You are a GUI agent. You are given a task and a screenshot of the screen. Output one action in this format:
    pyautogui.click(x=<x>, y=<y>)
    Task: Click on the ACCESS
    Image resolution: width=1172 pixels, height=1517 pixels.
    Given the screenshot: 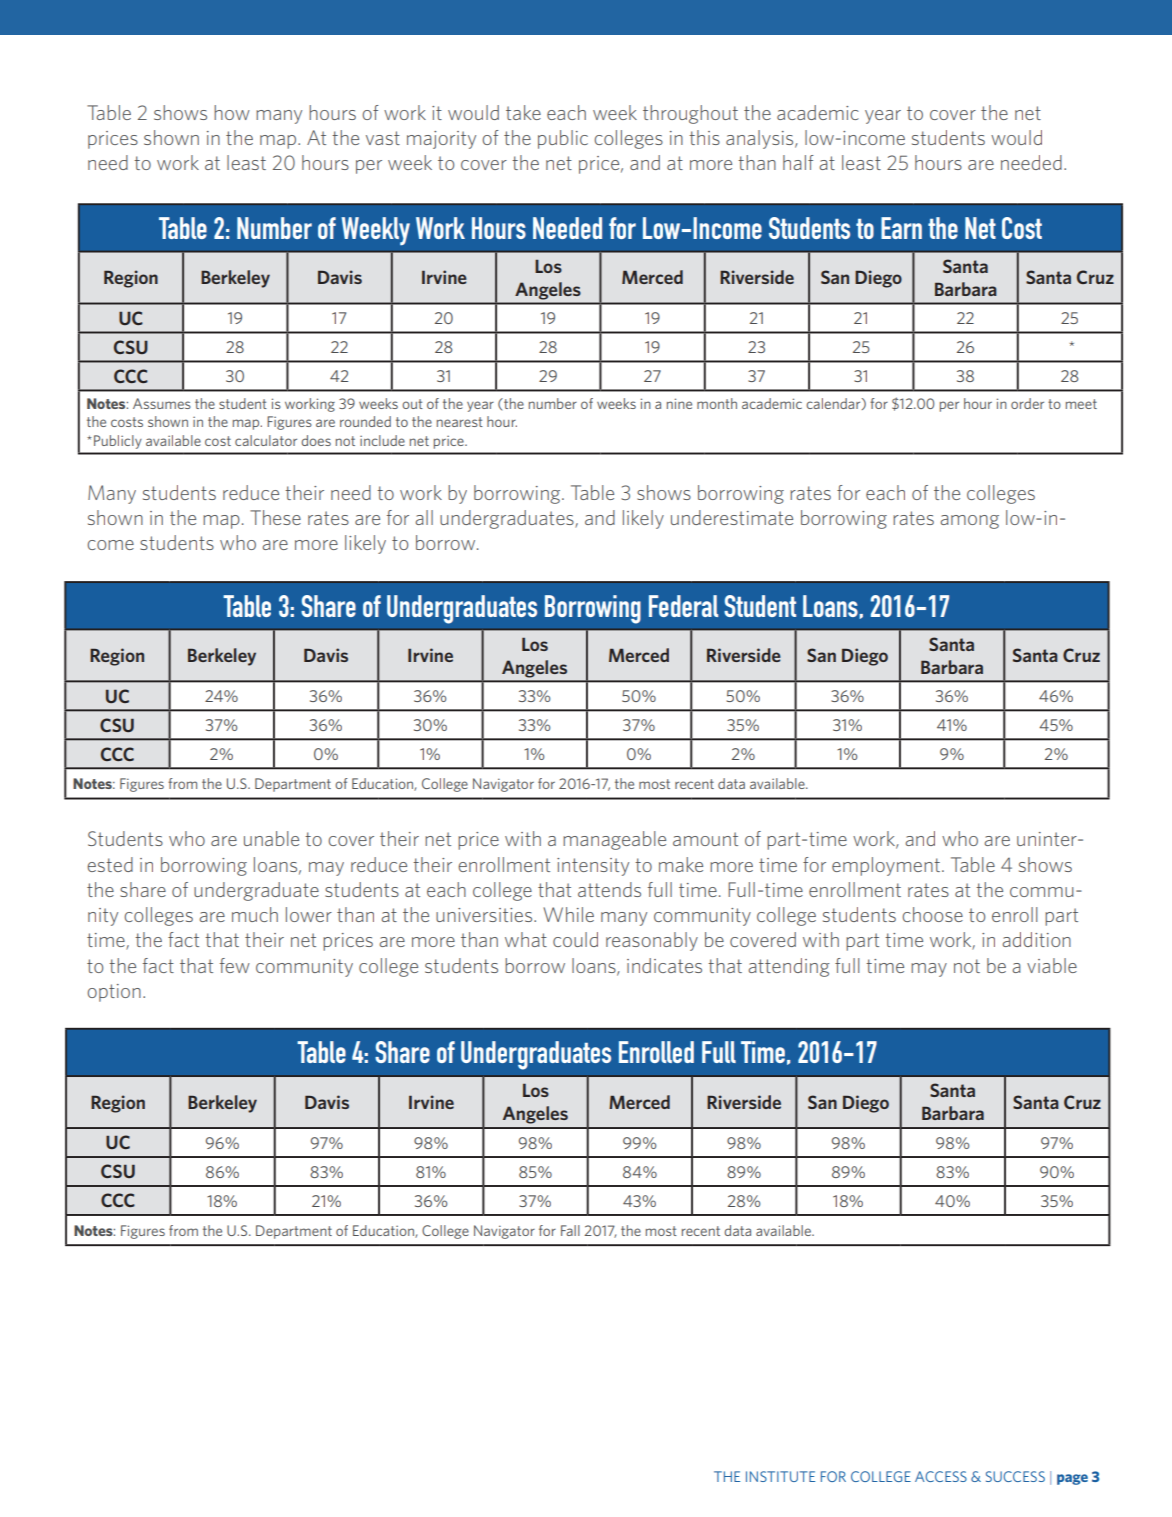 What is the action you would take?
    pyautogui.click(x=941, y=1476)
